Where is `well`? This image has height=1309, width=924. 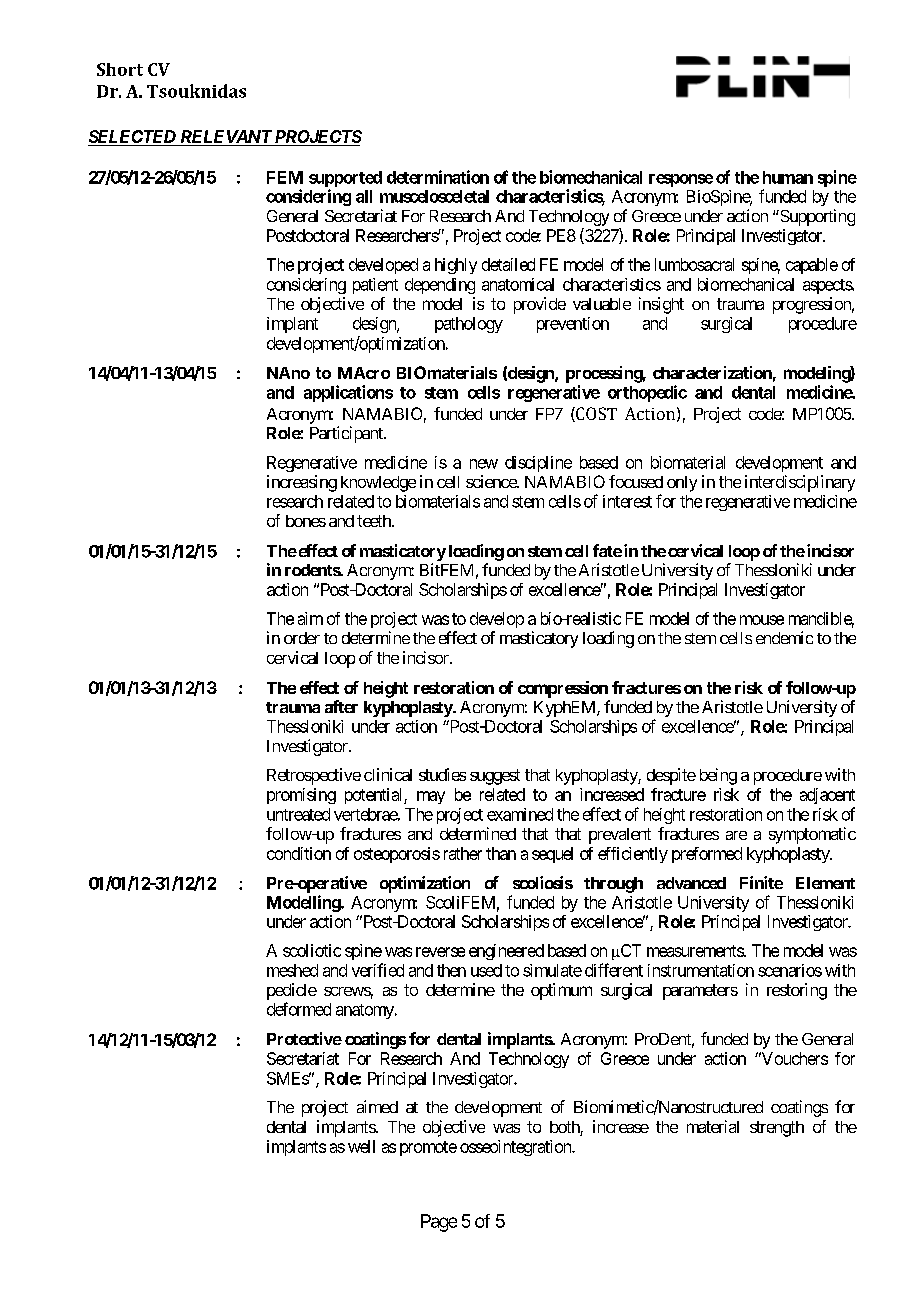 well is located at coordinates (361, 1146).
